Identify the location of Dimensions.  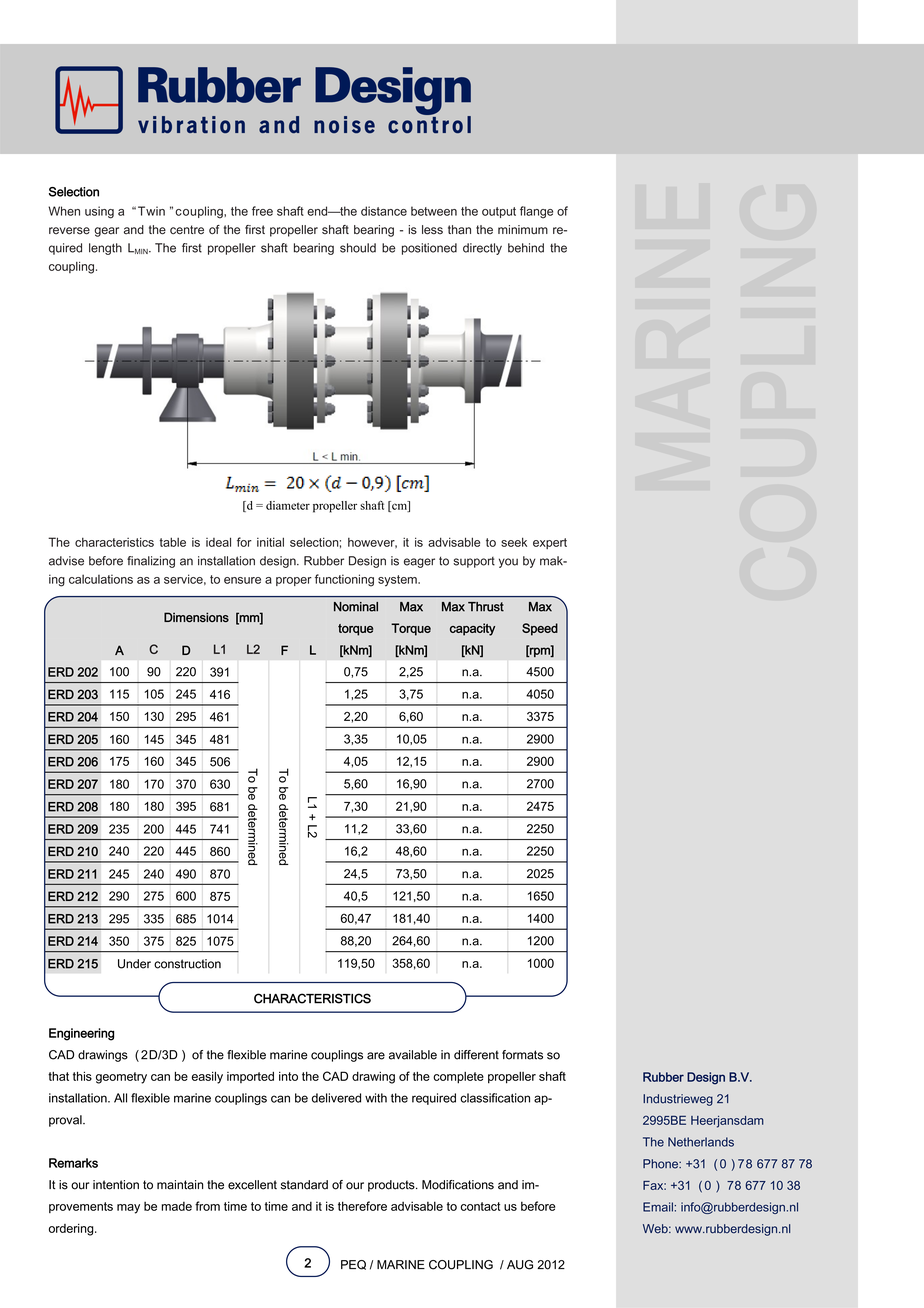
(196, 617).
